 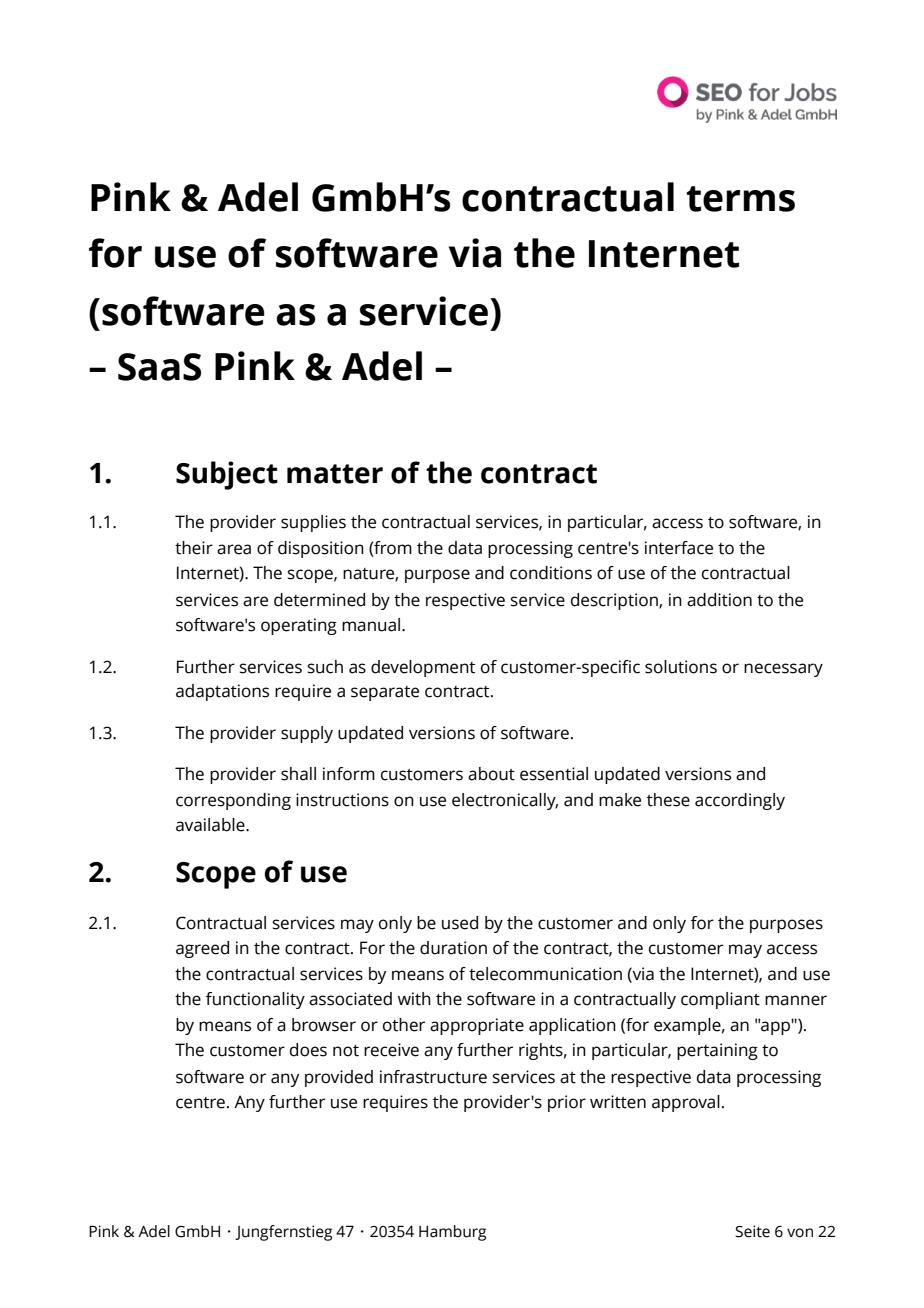 What do you see at coordinates (460, 923) in the document?
I see `used` at bounding box center [460, 923].
